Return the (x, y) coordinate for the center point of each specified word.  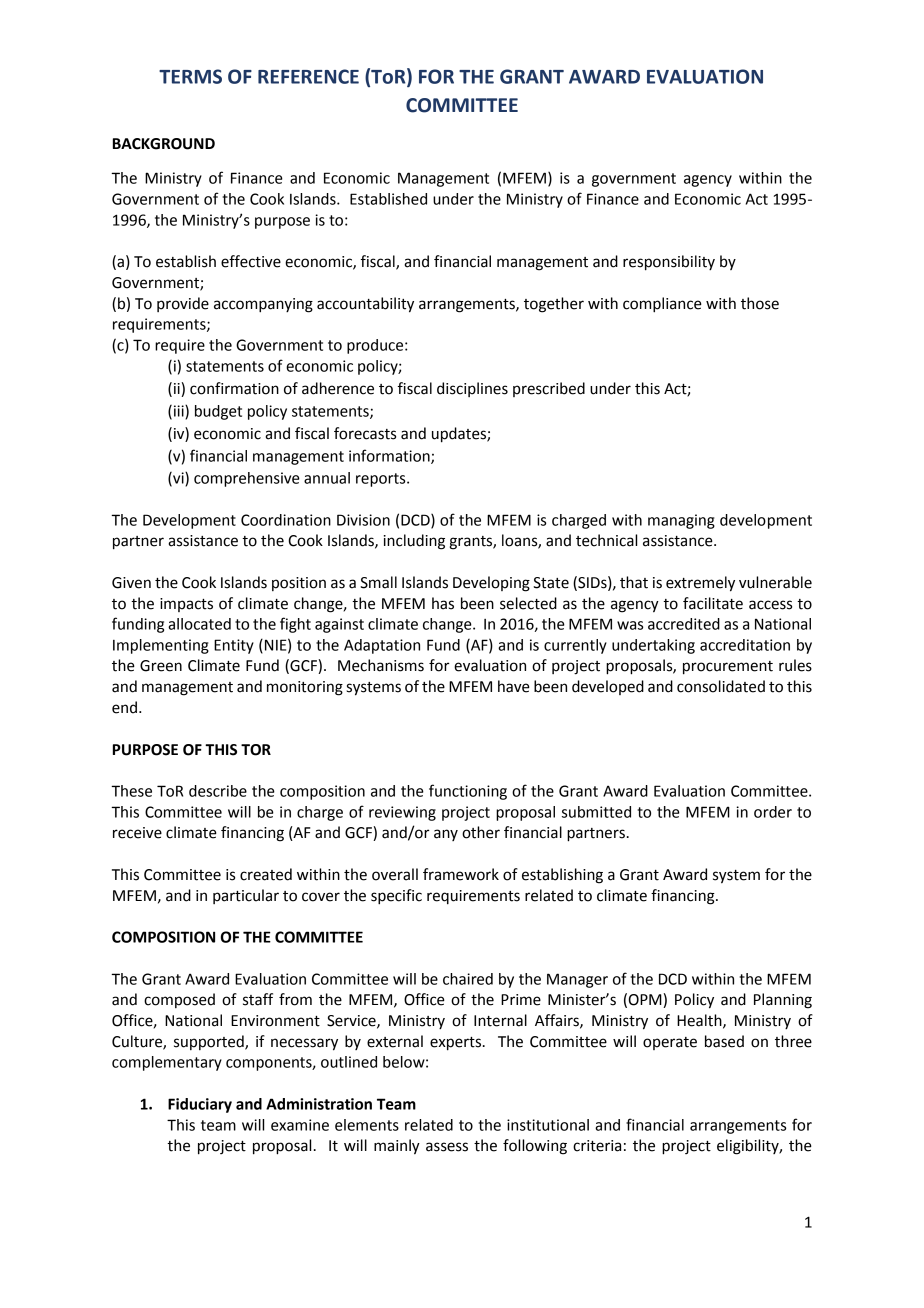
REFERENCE (308, 76)
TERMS (190, 76)
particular (246, 896)
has (443, 603)
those (760, 303)
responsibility (669, 263)
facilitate (713, 603)
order (773, 812)
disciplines (472, 389)
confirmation (234, 388)
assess (447, 1147)
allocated (199, 624)
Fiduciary (200, 1105)
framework (461, 874)
